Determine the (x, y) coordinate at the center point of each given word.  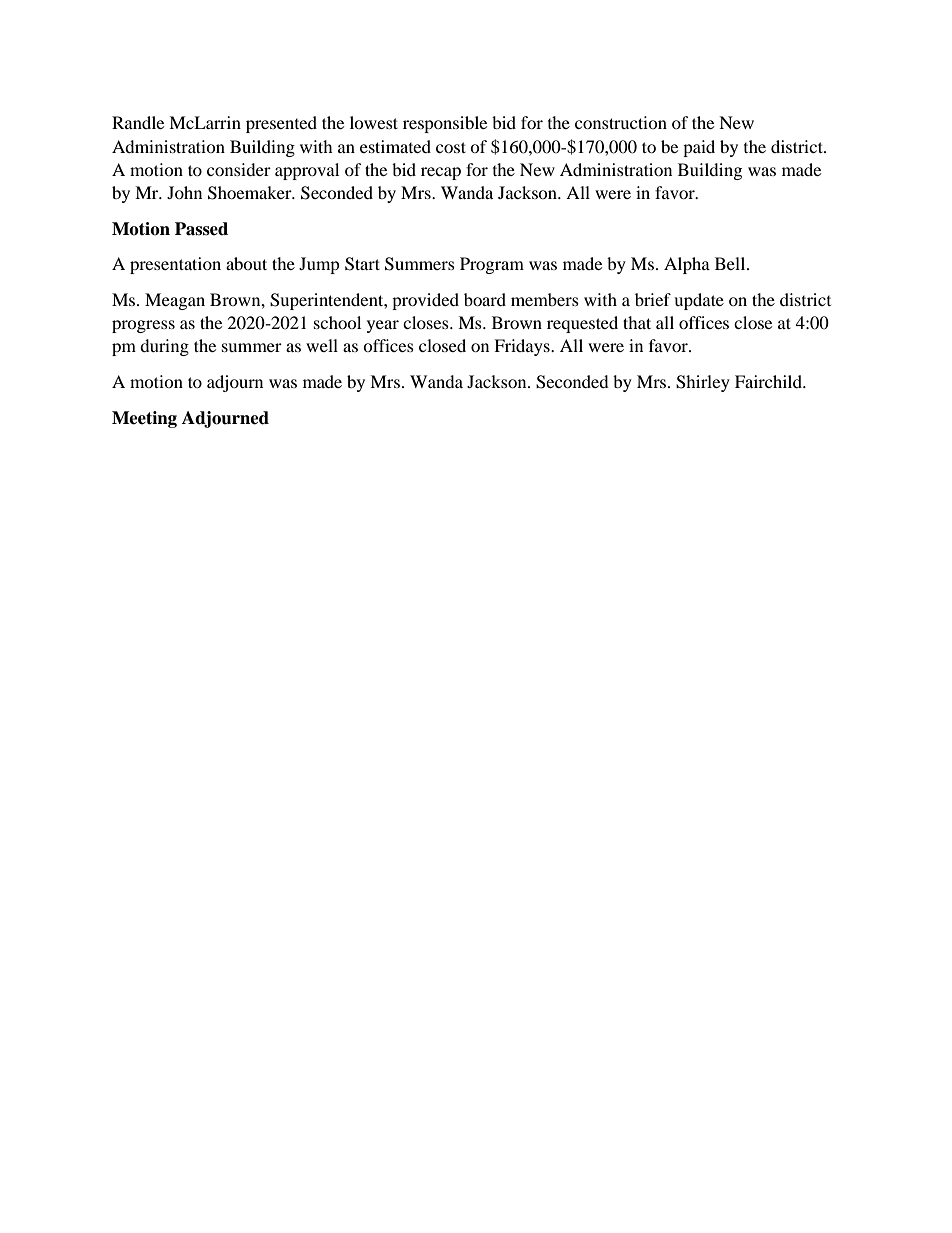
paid (699, 148)
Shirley (703, 383)
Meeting (144, 419)
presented (281, 124)
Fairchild (769, 381)
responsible (445, 124)
